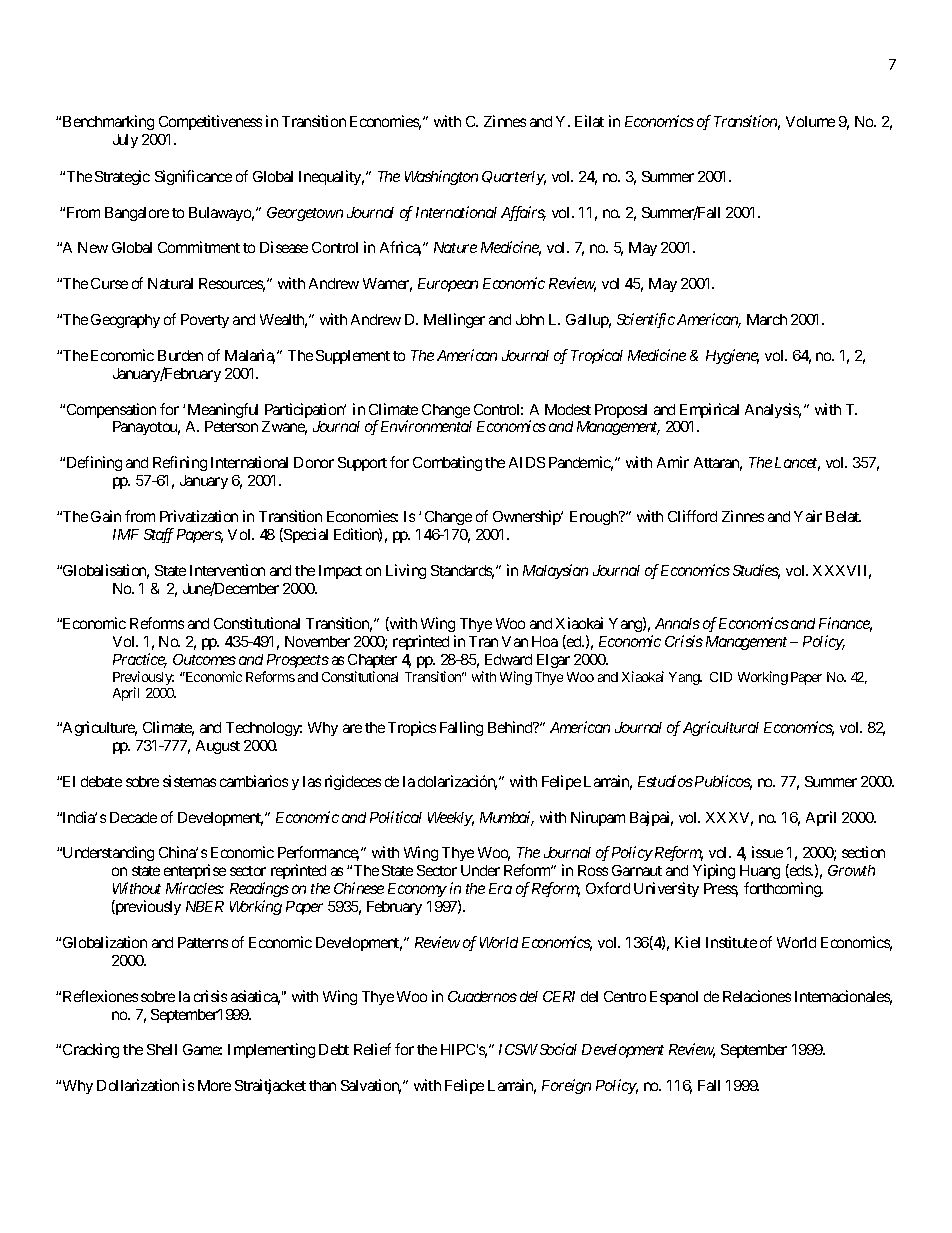  Describe the element at coordinates (195, 873) in the document. I see `enterprise` at that location.
